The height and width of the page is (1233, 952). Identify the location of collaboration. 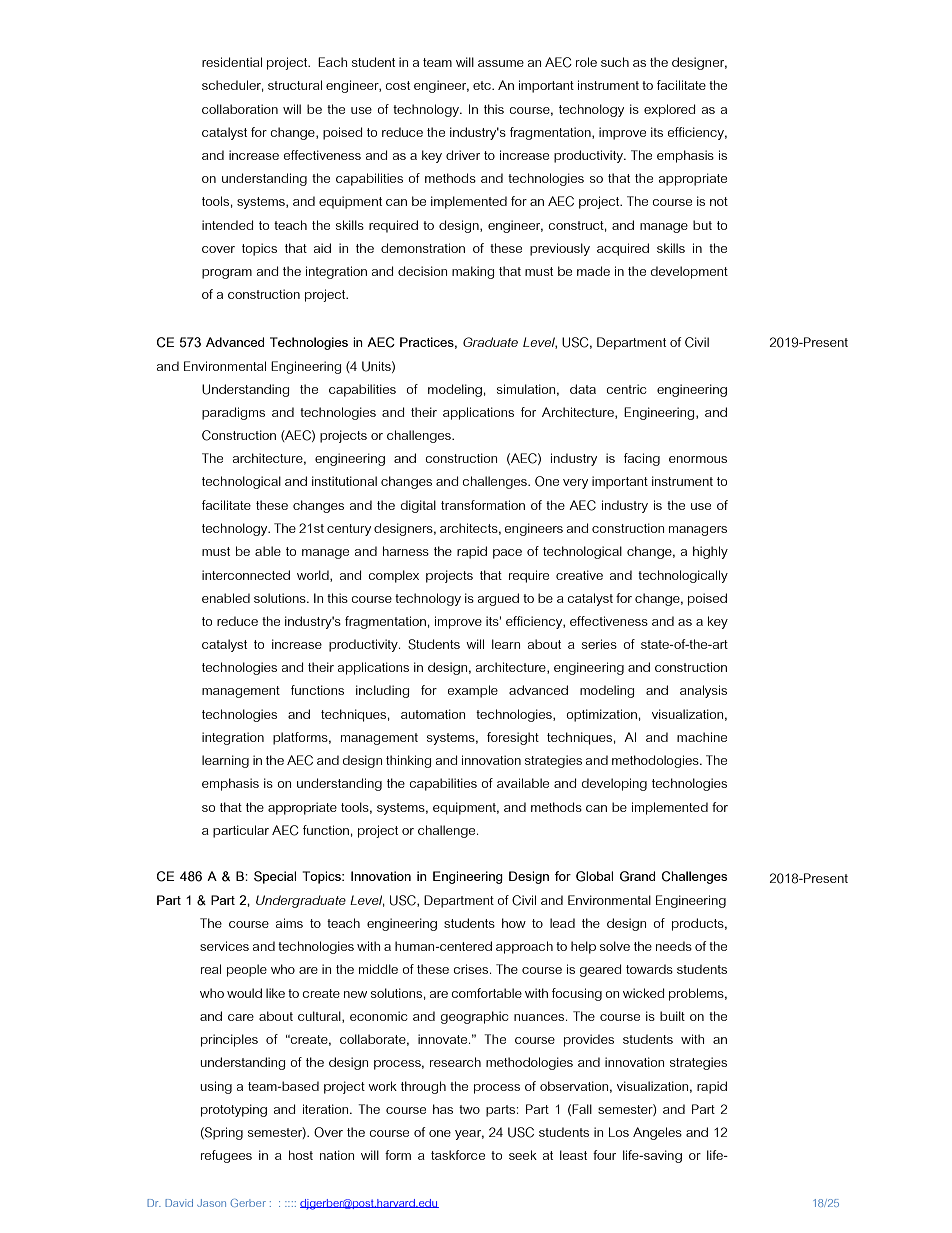
(240, 109).
